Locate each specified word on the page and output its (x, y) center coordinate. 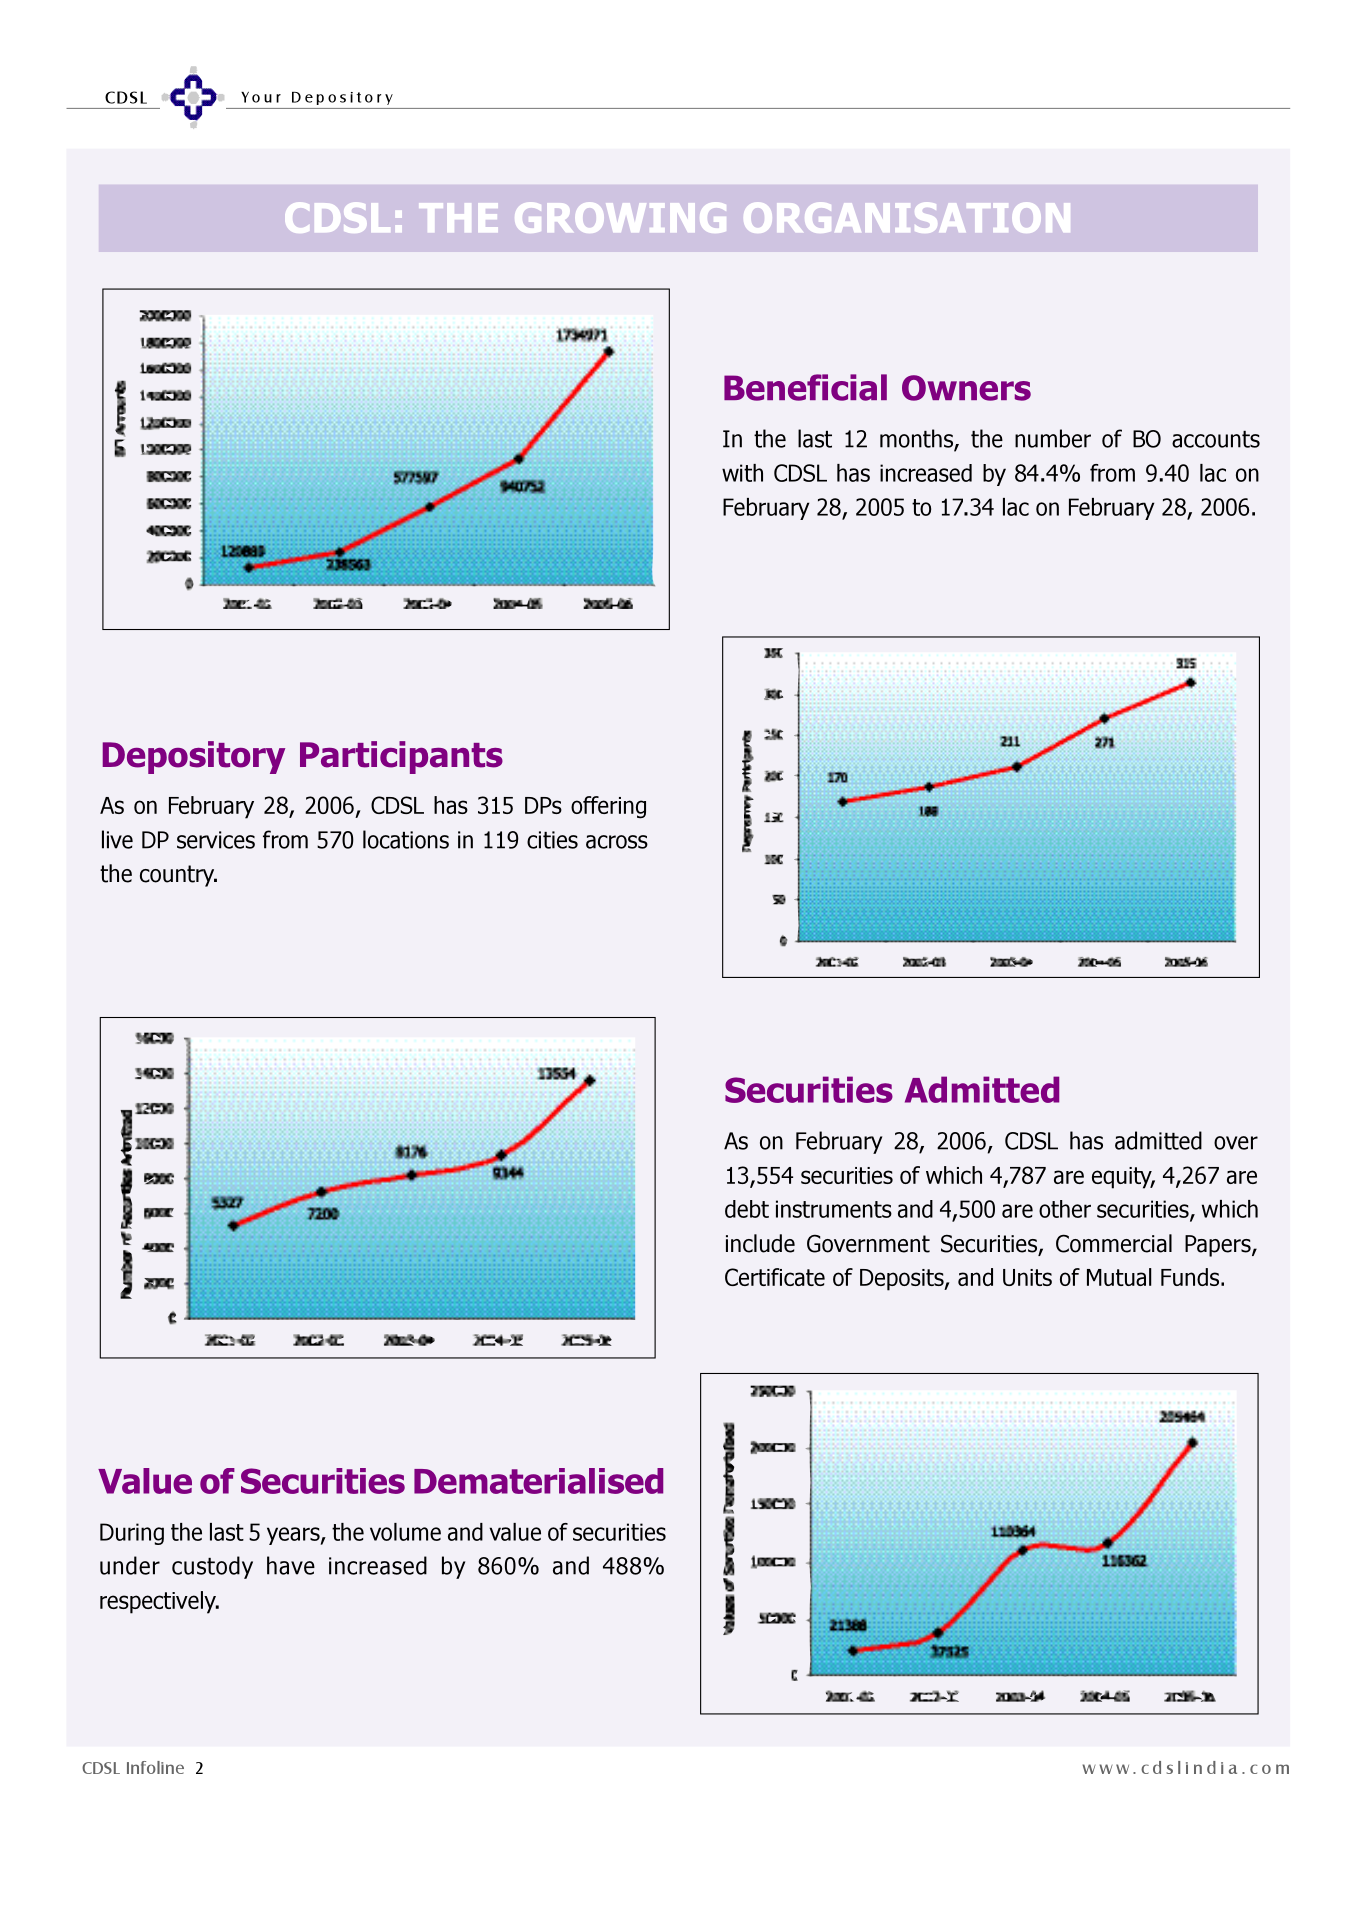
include (760, 1243)
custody (212, 1567)
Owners (966, 388)
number (1053, 438)
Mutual (1119, 1277)
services (216, 840)
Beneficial (805, 387)
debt (747, 1209)
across (617, 842)
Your (261, 97)
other (1065, 1209)
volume (405, 1532)
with (742, 473)
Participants (401, 757)
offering (608, 807)
